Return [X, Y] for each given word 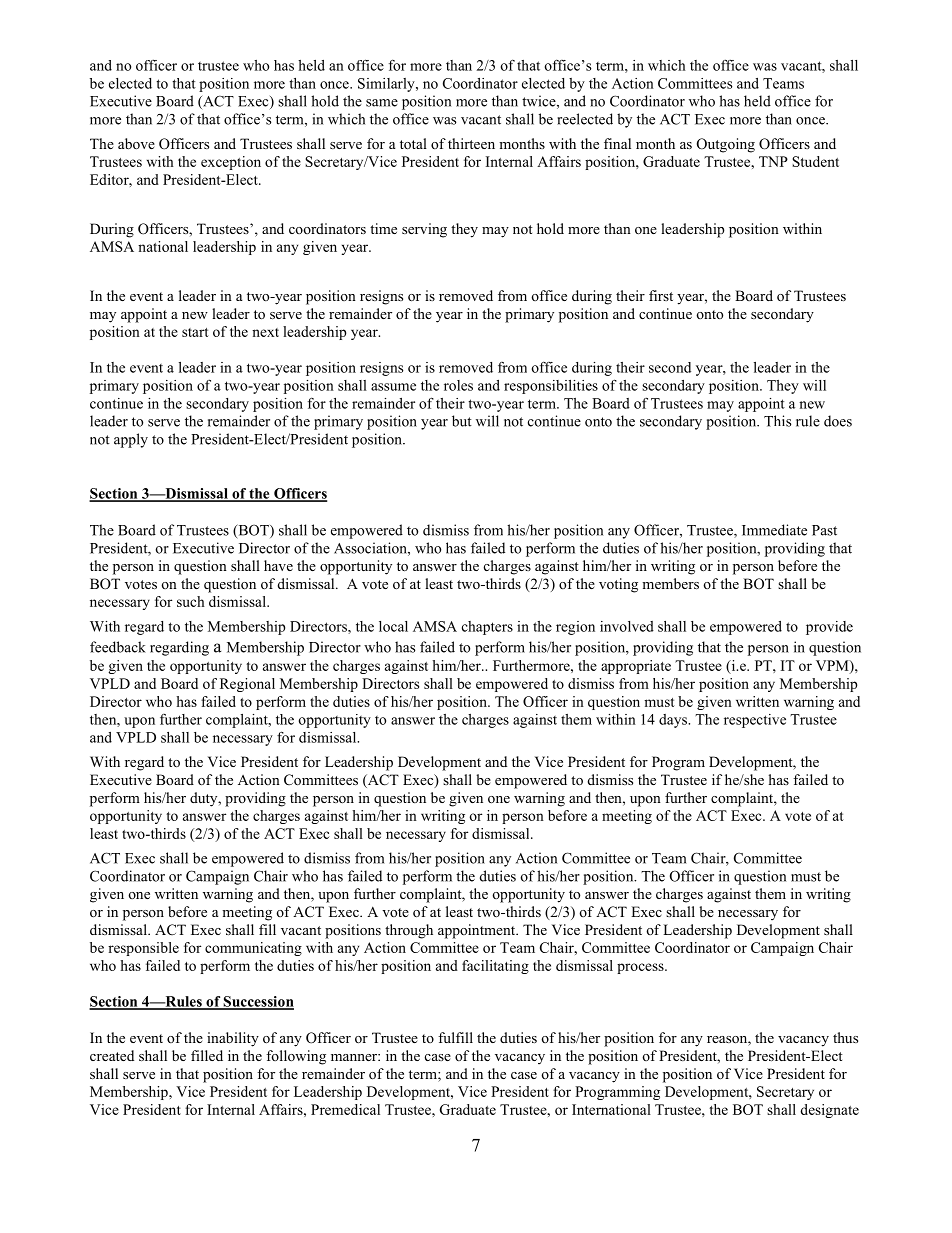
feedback [118, 647]
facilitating [495, 967]
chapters [487, 628]
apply [131, 440]
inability [233, 1039]
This [777, 421]
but [462, 421]
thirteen [471, 143]
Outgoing [726, 145]
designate [829, 1111]
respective [755, 721]
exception [231, 163]
